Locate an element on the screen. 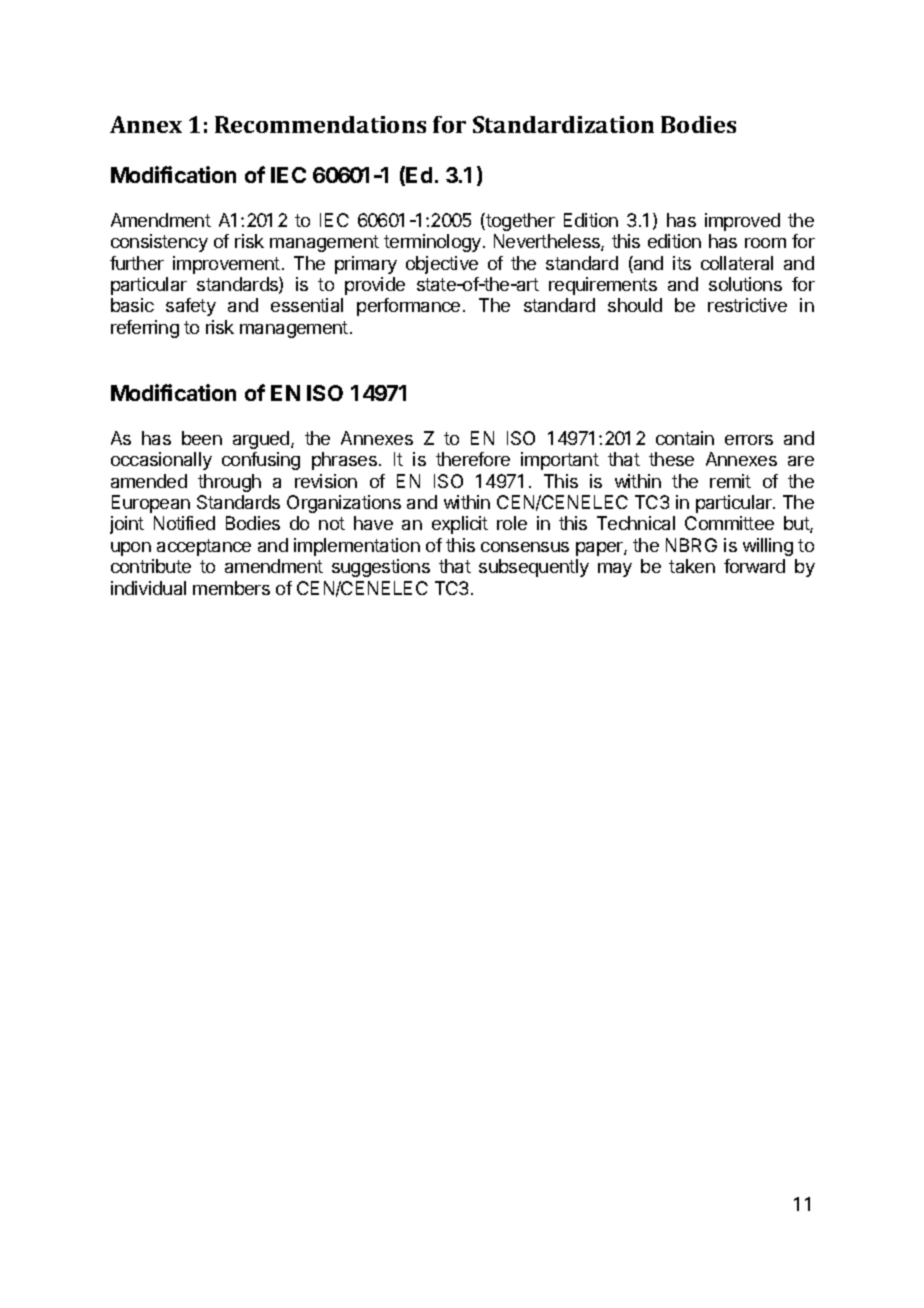 The height and width of the screenshot is (1308, 924). room is located at coordinates (765, 243).
